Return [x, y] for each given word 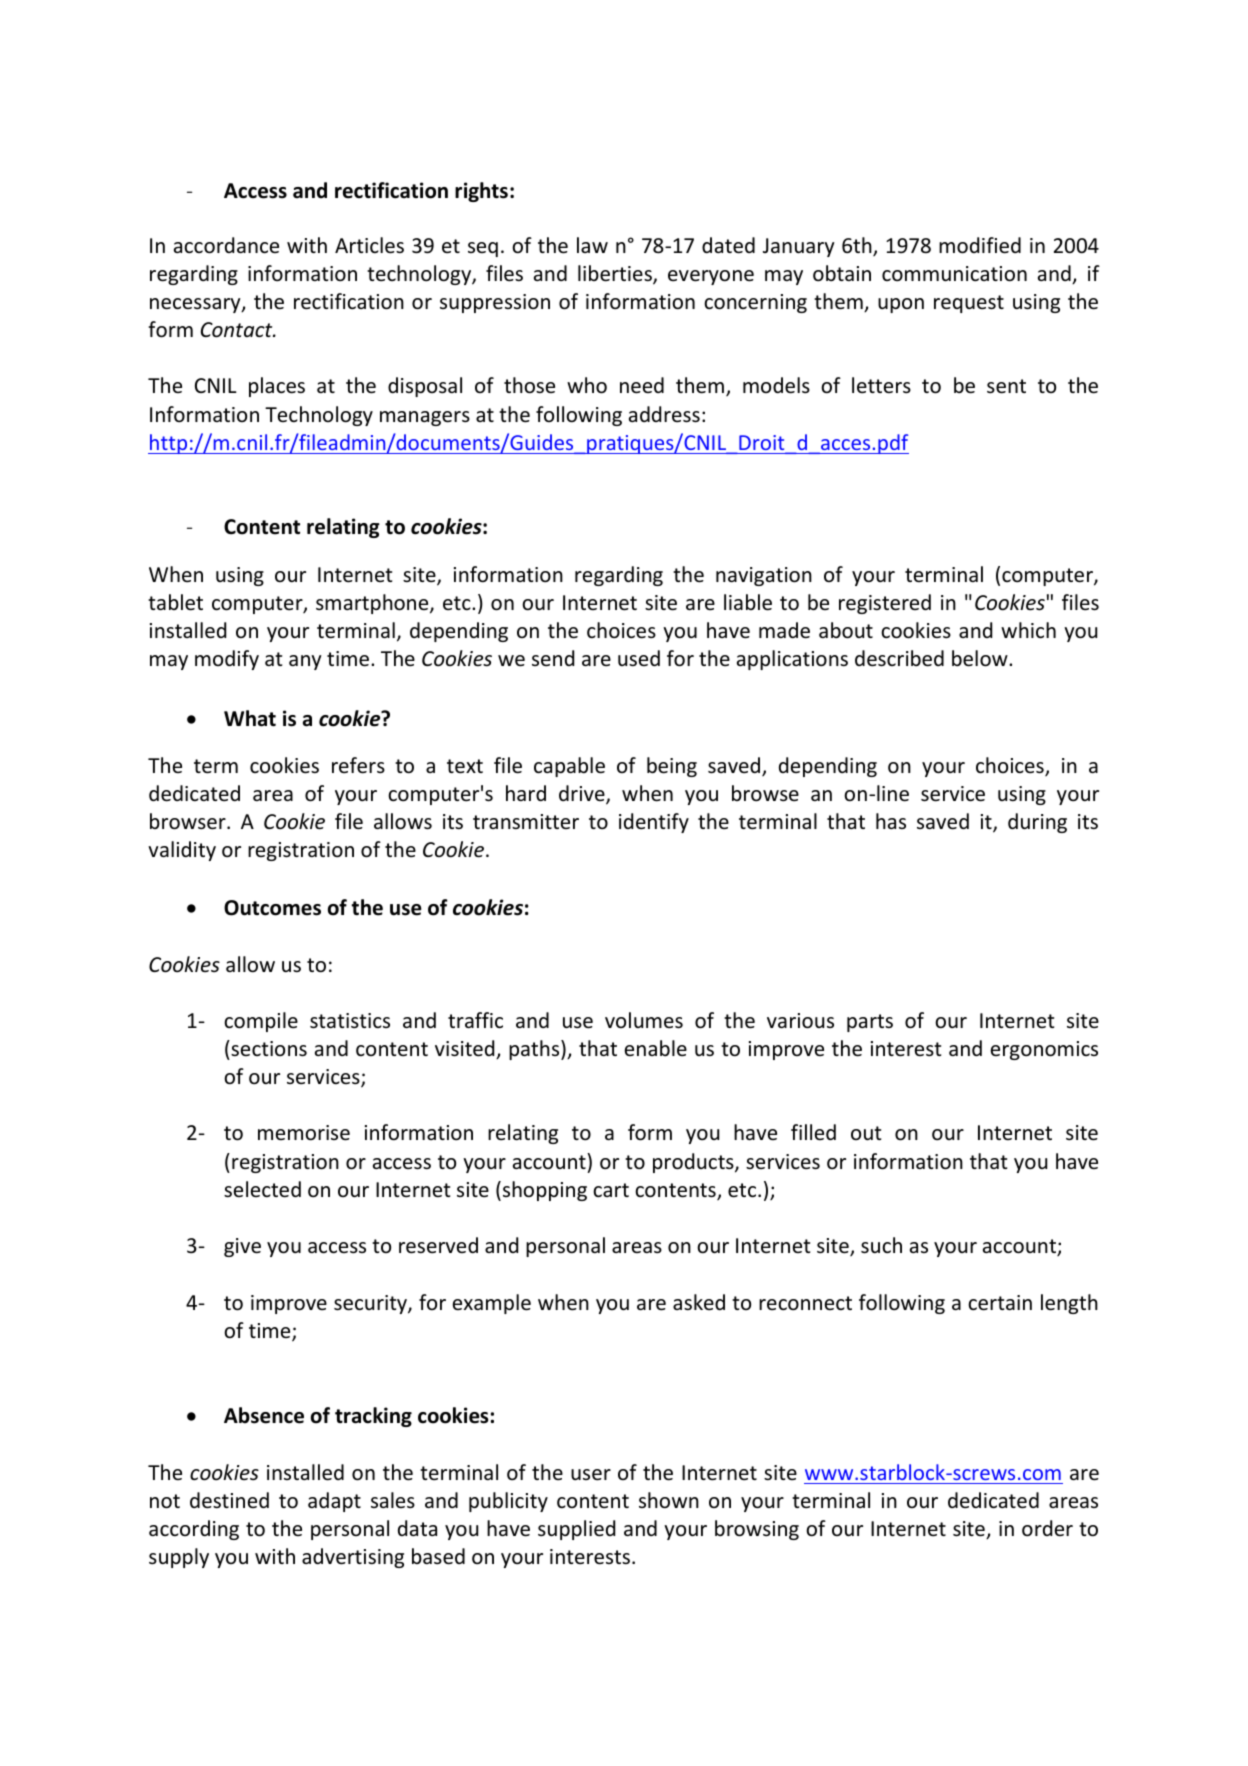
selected [262, 1189]
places [277, 387]
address [664, 414]
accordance [226, 245]
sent [1006, 386]
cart [611, 1190]
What [250, 718]
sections [268, 1048]
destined [229, 1500]
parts [870, 1023]
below [981, 658]
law [592, 245]
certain [1000, 1303]
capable [569, 767]
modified [980, 245]
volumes [644, 1020]
